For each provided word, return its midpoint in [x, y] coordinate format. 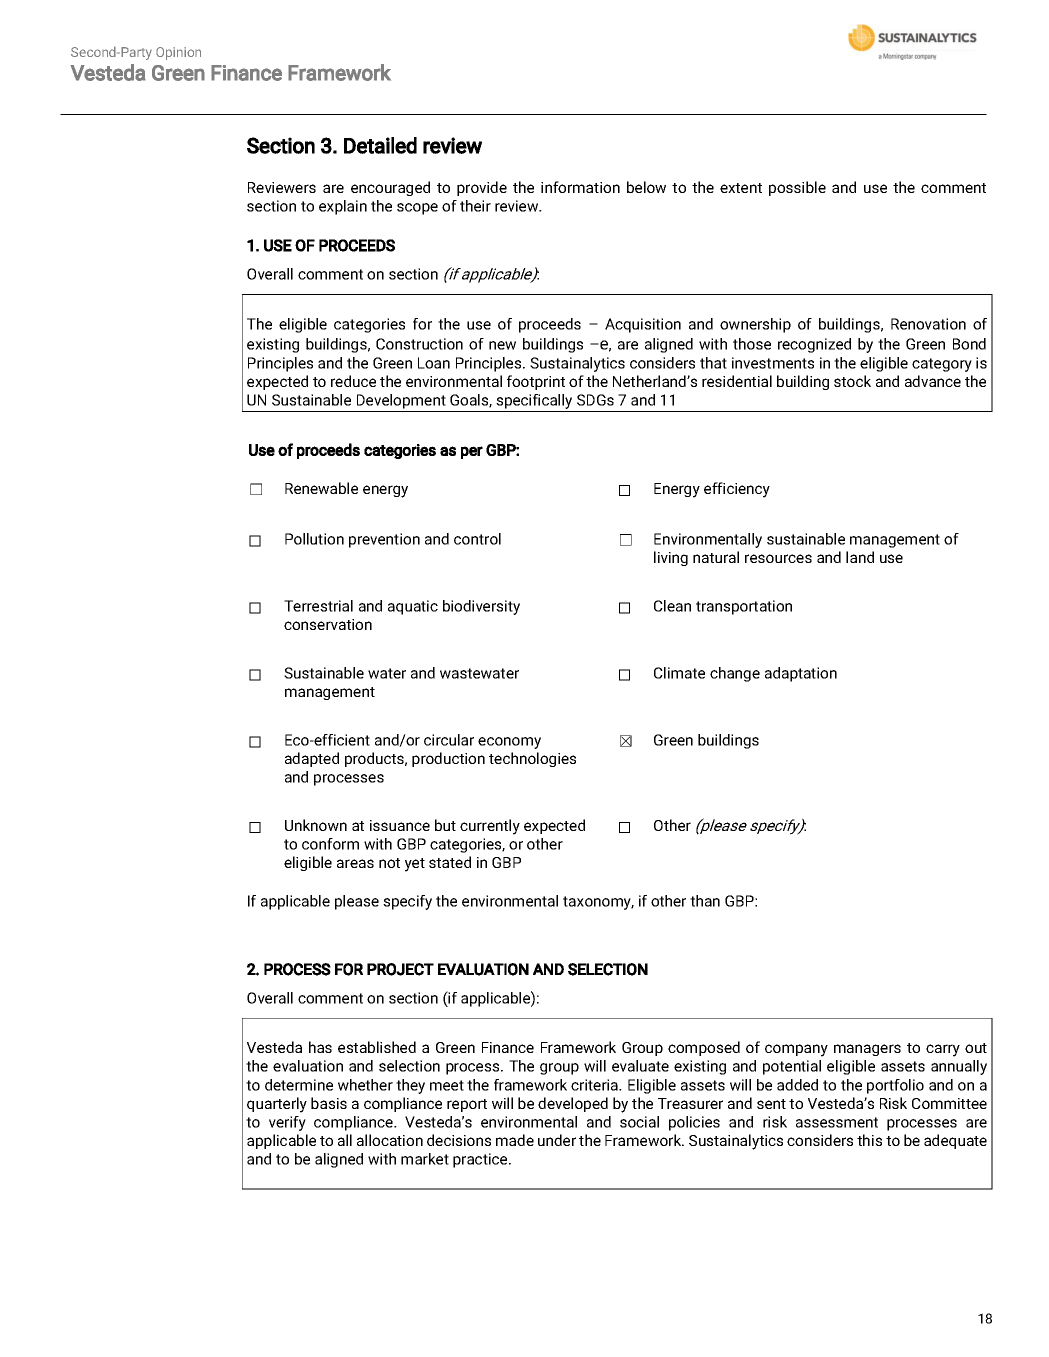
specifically [534, 401]
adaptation [801, 674]
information [580, 187]
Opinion [178, 53]
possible [797, 188]
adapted [312, 759]
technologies [532, 759]
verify [287, 1123]
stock [852, 381]
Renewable [321, 488]
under [557, 1140]
